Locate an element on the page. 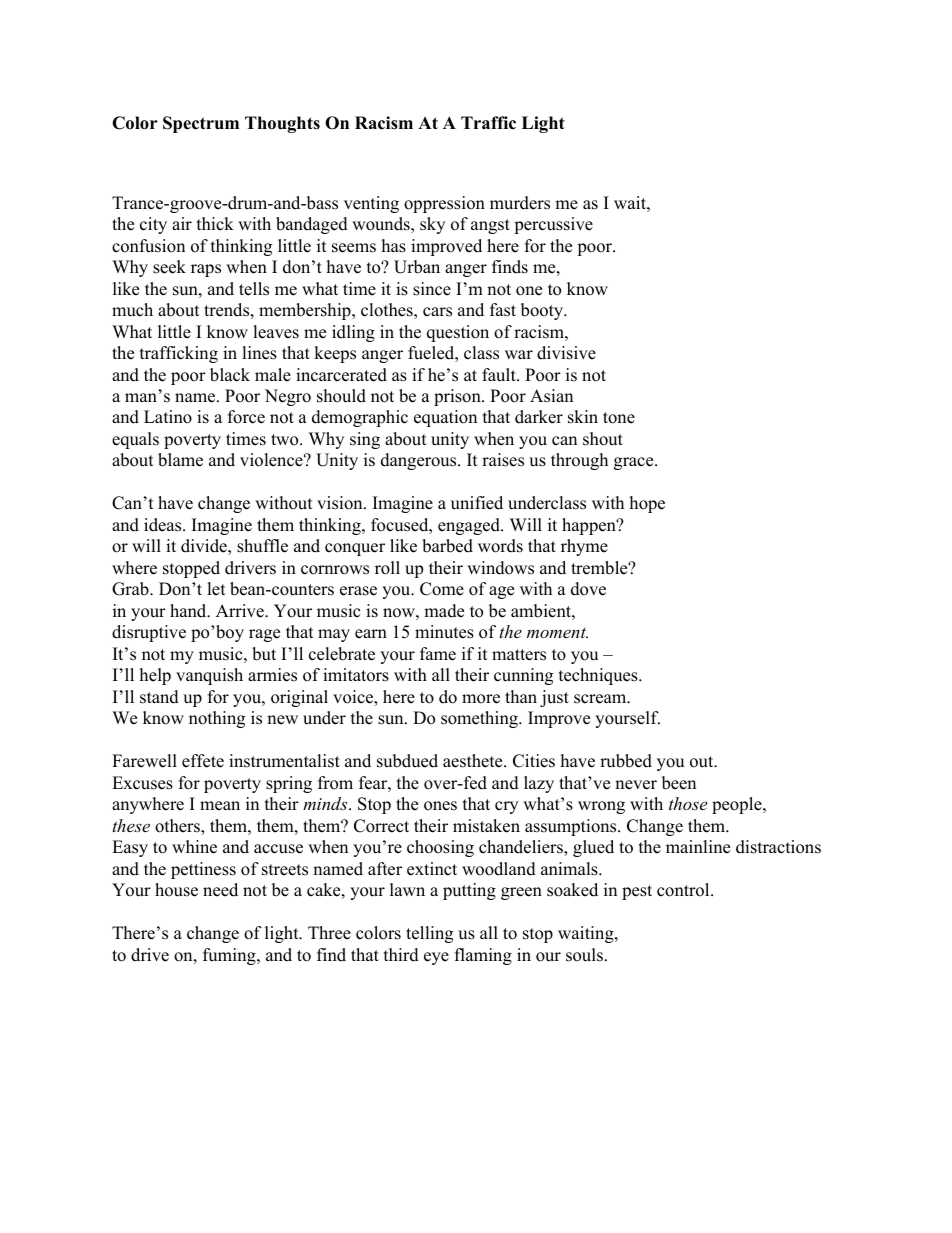  percussive is located at coordinates (553, 225).
